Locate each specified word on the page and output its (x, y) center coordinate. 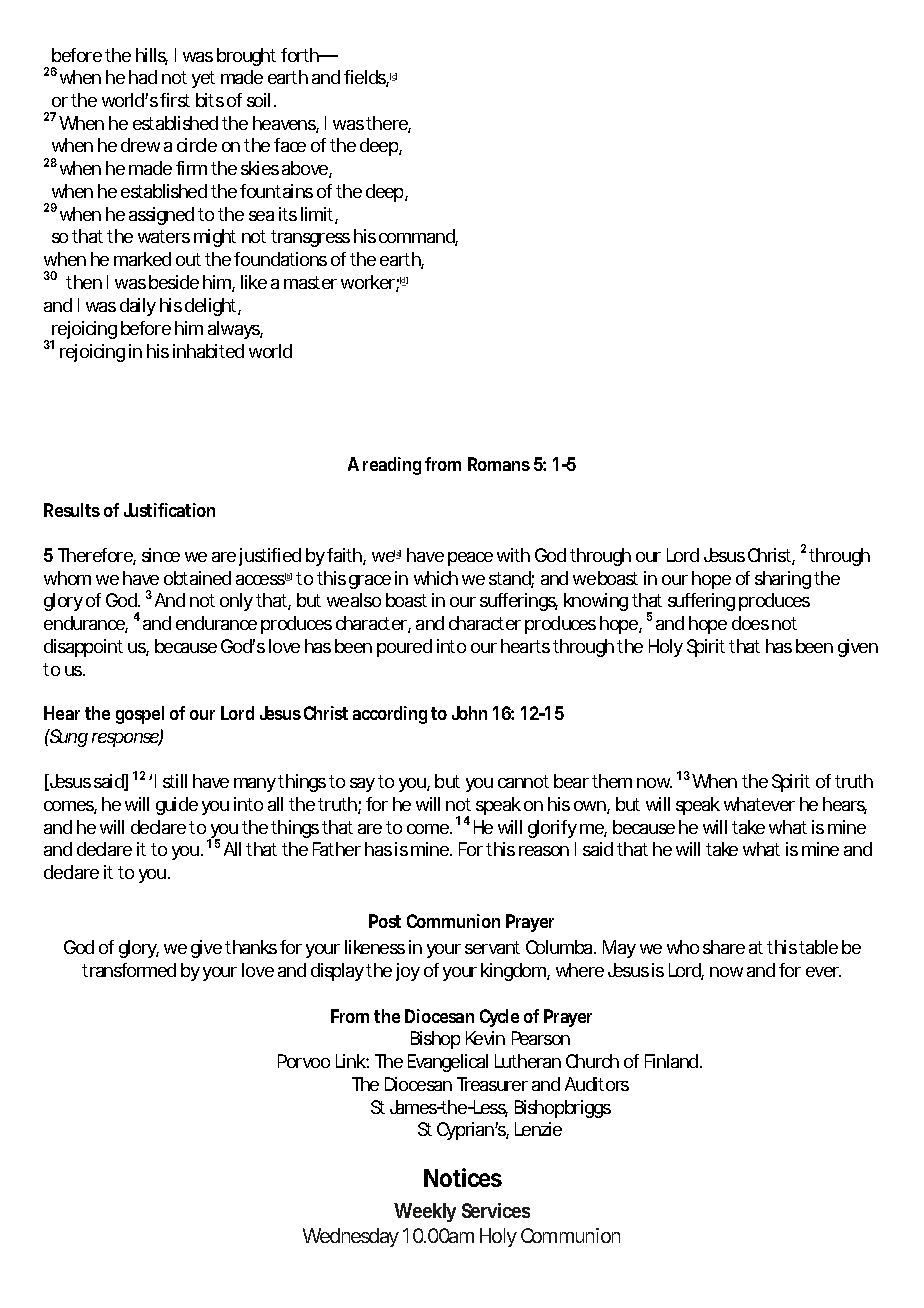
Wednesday (351, 1237)
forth (300, 55)
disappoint (83, 648)
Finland (671, 1061)
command (417, 237)
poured (404, 648)
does (750, 623)
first (175, 100)
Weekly (425, 1212)
